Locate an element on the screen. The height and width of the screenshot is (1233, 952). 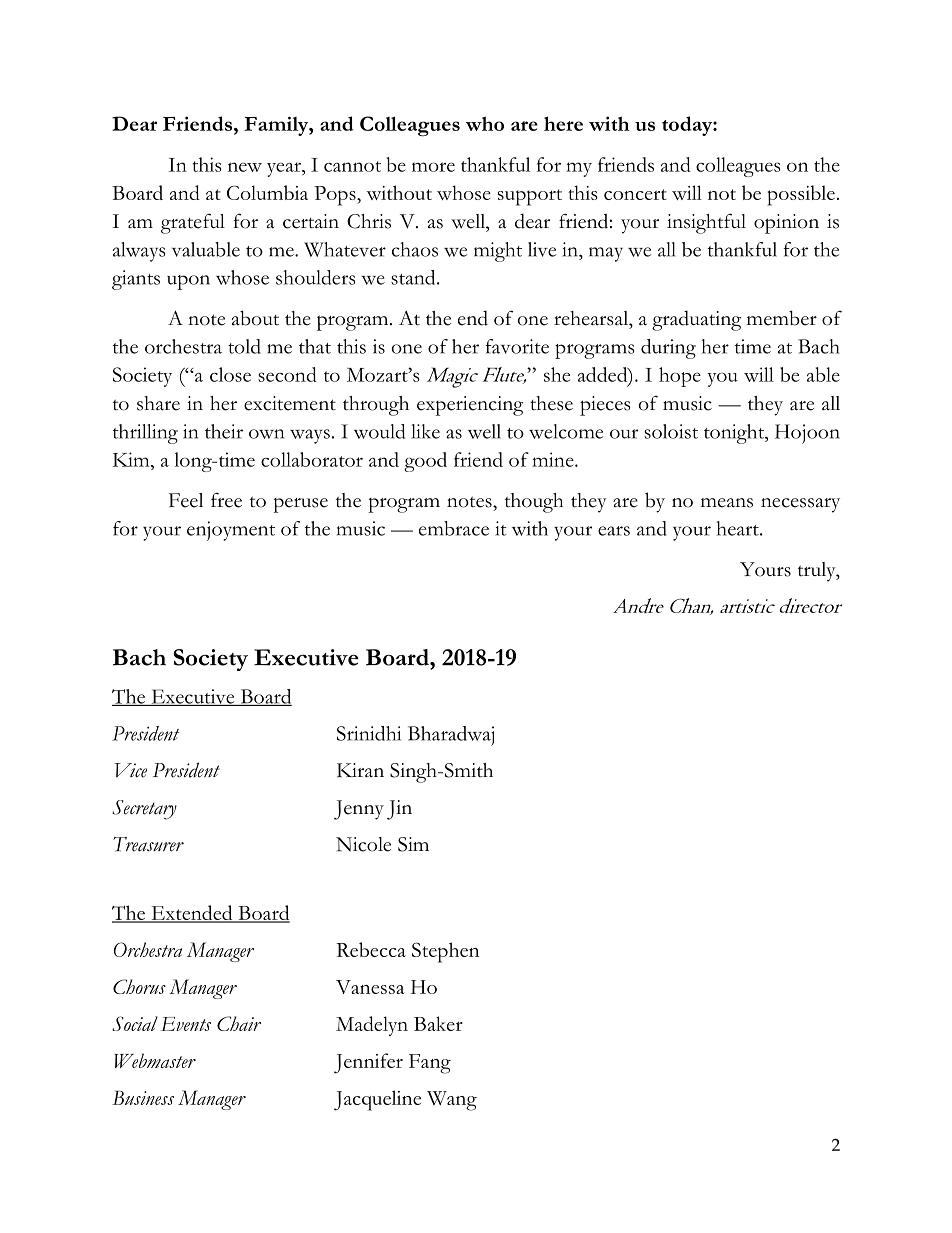
Vice is located at coordinates (130, 770).
